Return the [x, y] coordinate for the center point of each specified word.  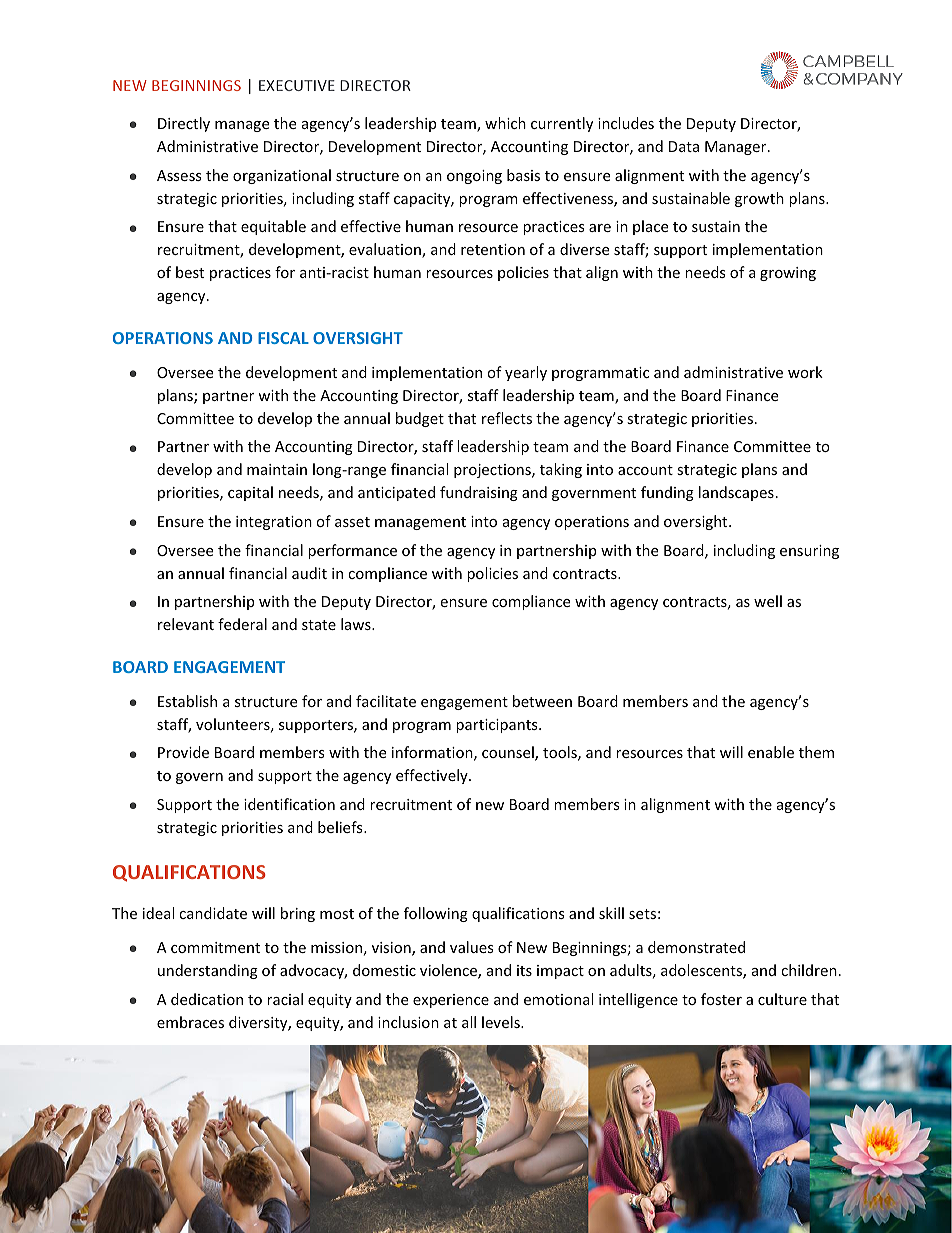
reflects [507, 418]
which [505, 123]
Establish [187, 701]
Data [684, 146]
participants [498, 726]
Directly [184, 124]
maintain [277, 469]
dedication [207, 999]
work [805, 372]
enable [771, 752]
